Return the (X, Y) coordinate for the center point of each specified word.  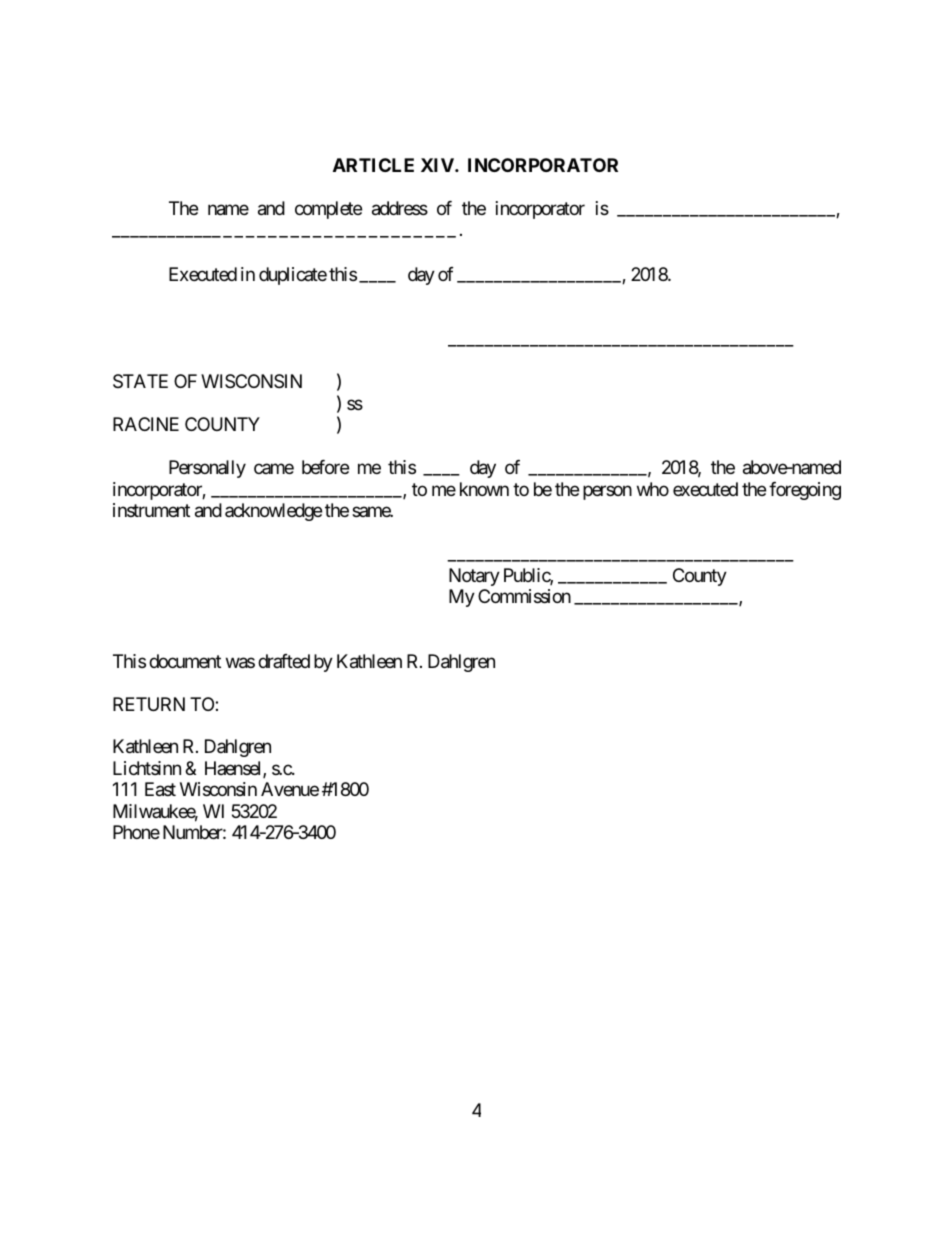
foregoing (805, 491)
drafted (284, 661)
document (185, 661)
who (653, 489)
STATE (140, 381)
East (160, 789)
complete (328, 210)
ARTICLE (373, 165)
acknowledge (273, 512)
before (325, 467)
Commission (524, 596)
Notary (474, 577)
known (484, 489)
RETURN (149, 704)
